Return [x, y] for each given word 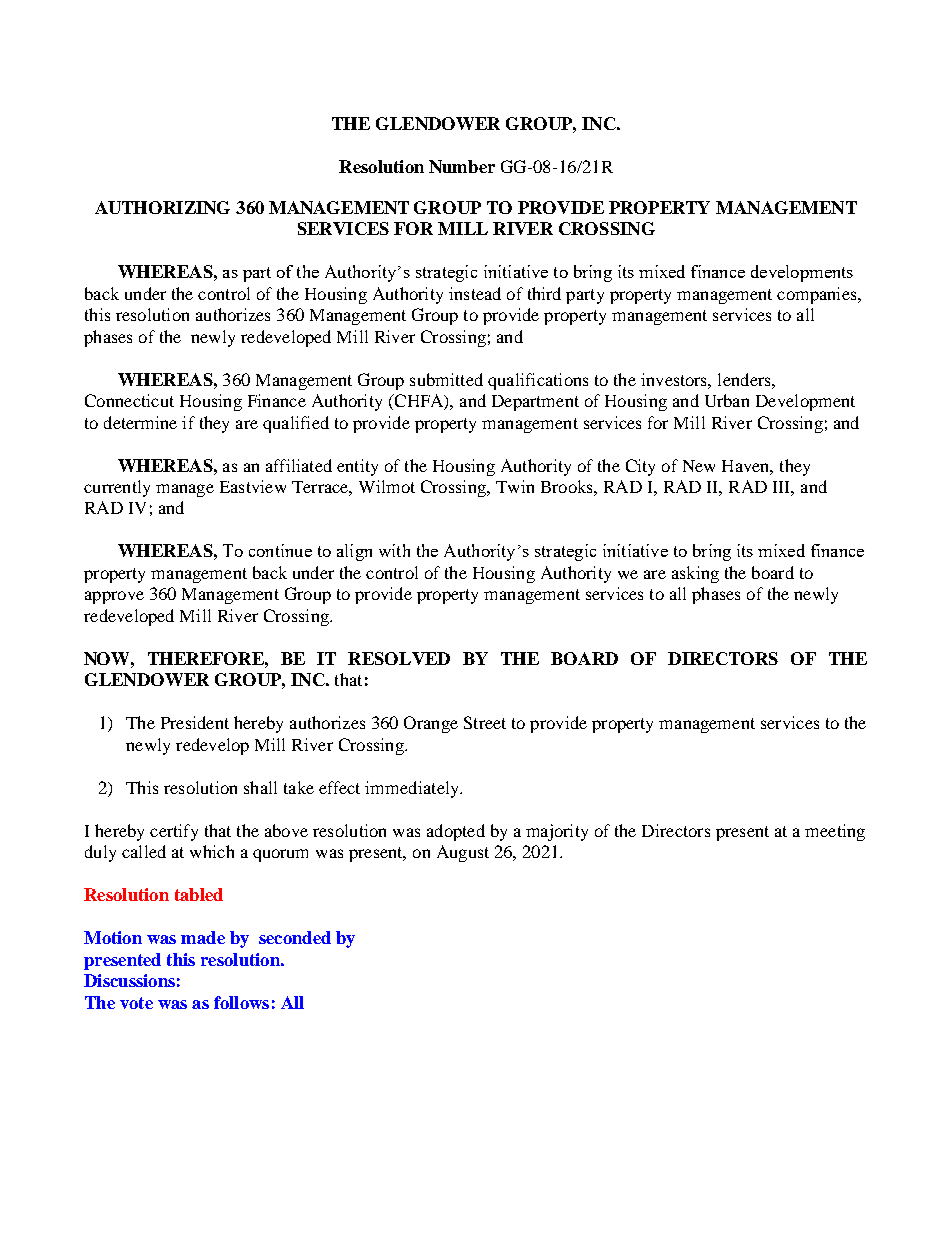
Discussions [129, 980]
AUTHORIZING [162, 207]
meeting [835, 832]
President [195, 722]
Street [485, 722]
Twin [515, 486]
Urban [727, 400]
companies [818, 295]
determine [140, 422]
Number [462, 166]
